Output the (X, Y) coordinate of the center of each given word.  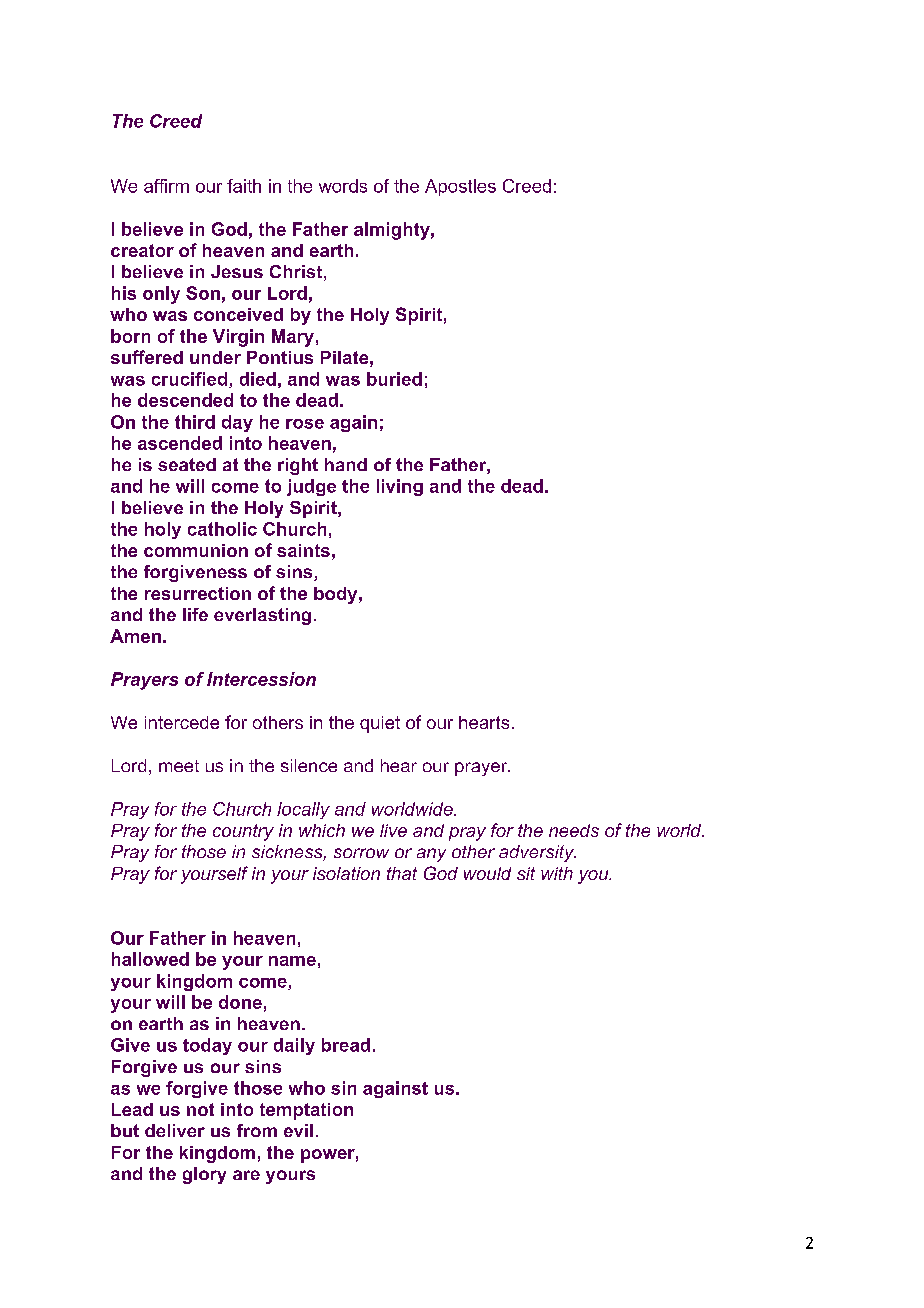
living (400, 487)
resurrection (198, 593)
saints (303, 550)
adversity (537, 853)
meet (179, 766)
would (487, 873)
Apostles (460, 187)
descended (185, 400)
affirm (166, 186)
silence (309, 765)
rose (305, 424)
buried (394, 379)
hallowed (150, 959)
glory (204, 1175)
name (292, 961)
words (343, 186)
